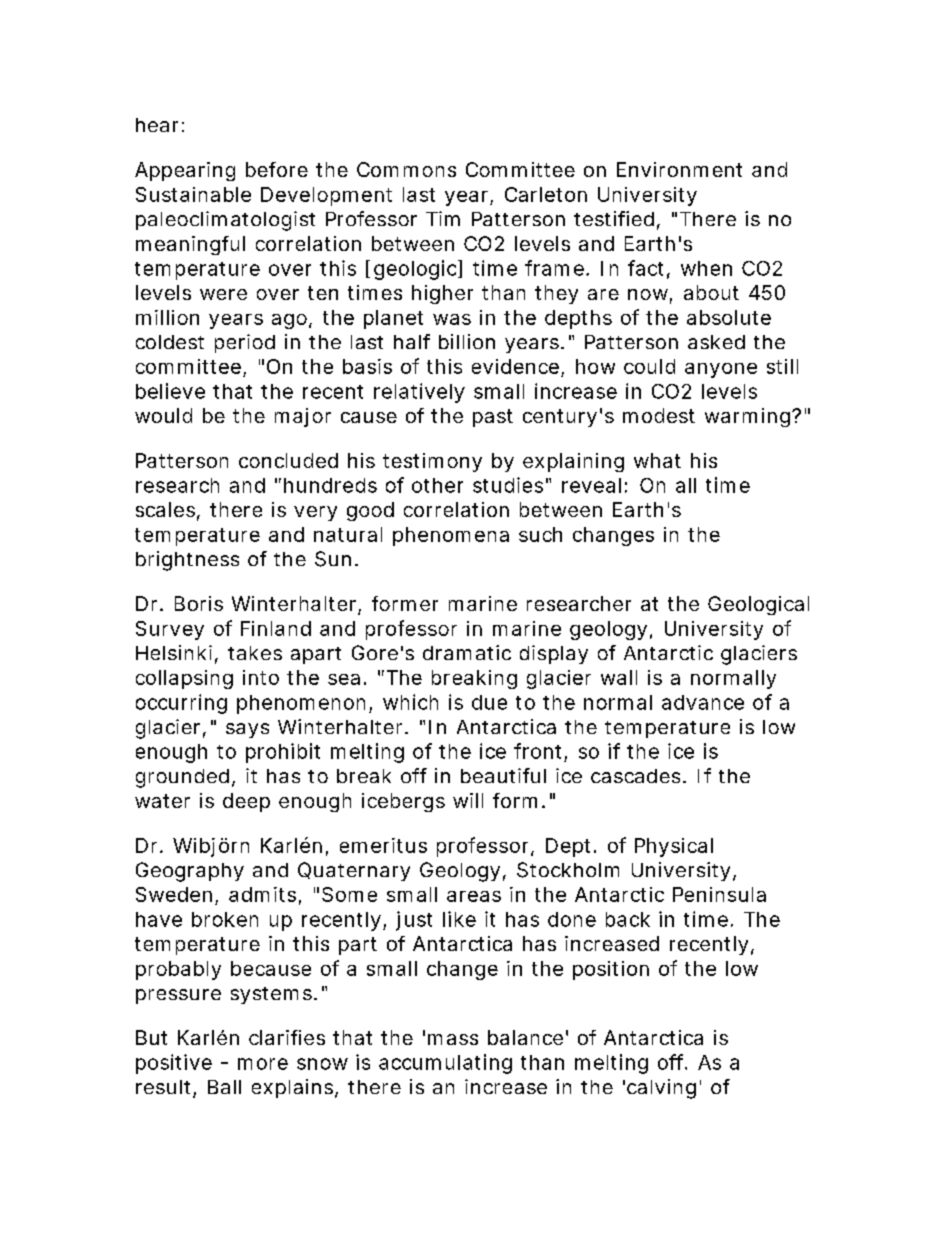  What do you see at coordinates (224, 1087) in the page?
I see `Ball` at bounding box center [224, 1087].
